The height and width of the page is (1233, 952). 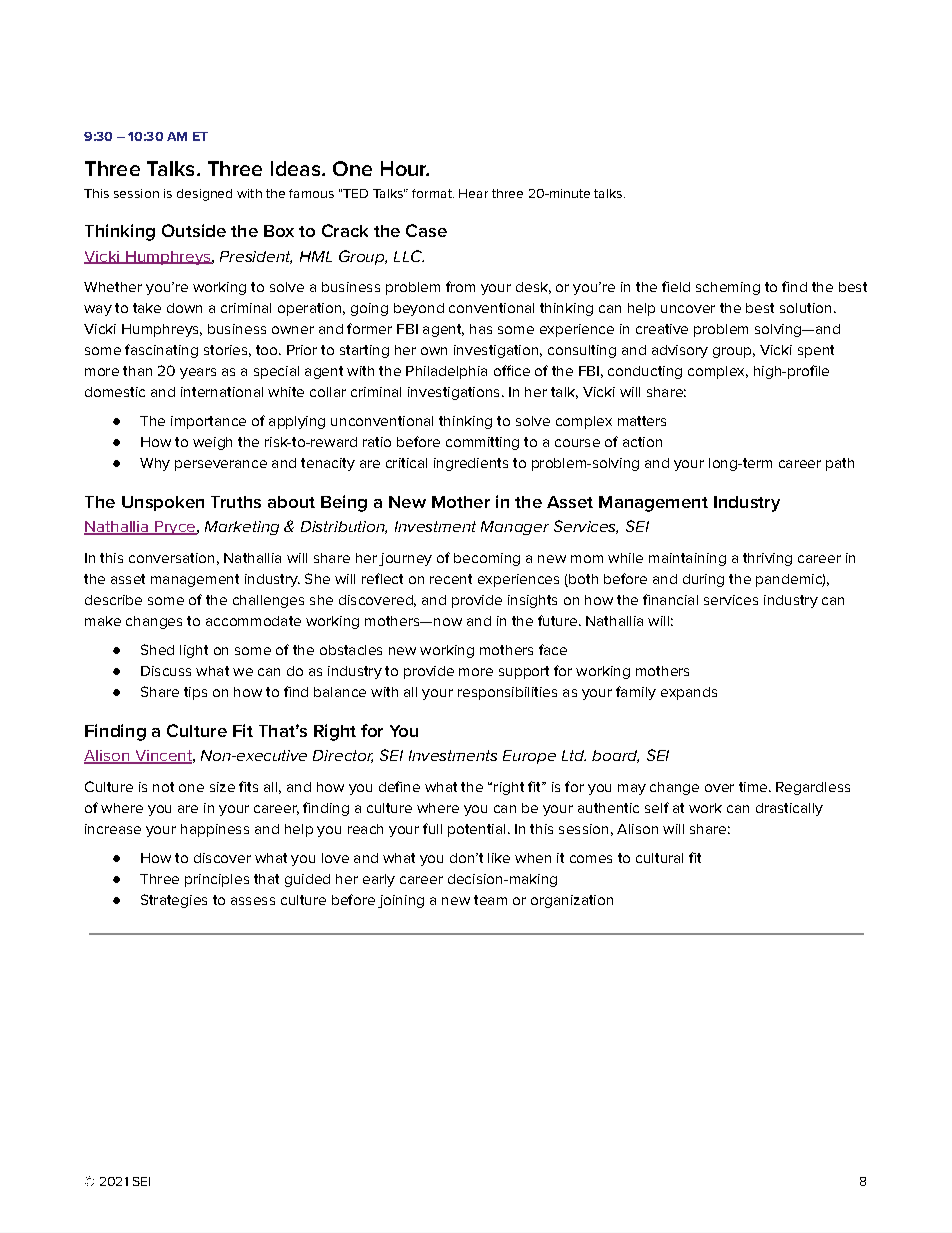 What do you see at coordinates (642, 421) in the page?
I see `matters` at bounding box center [642, 421].
